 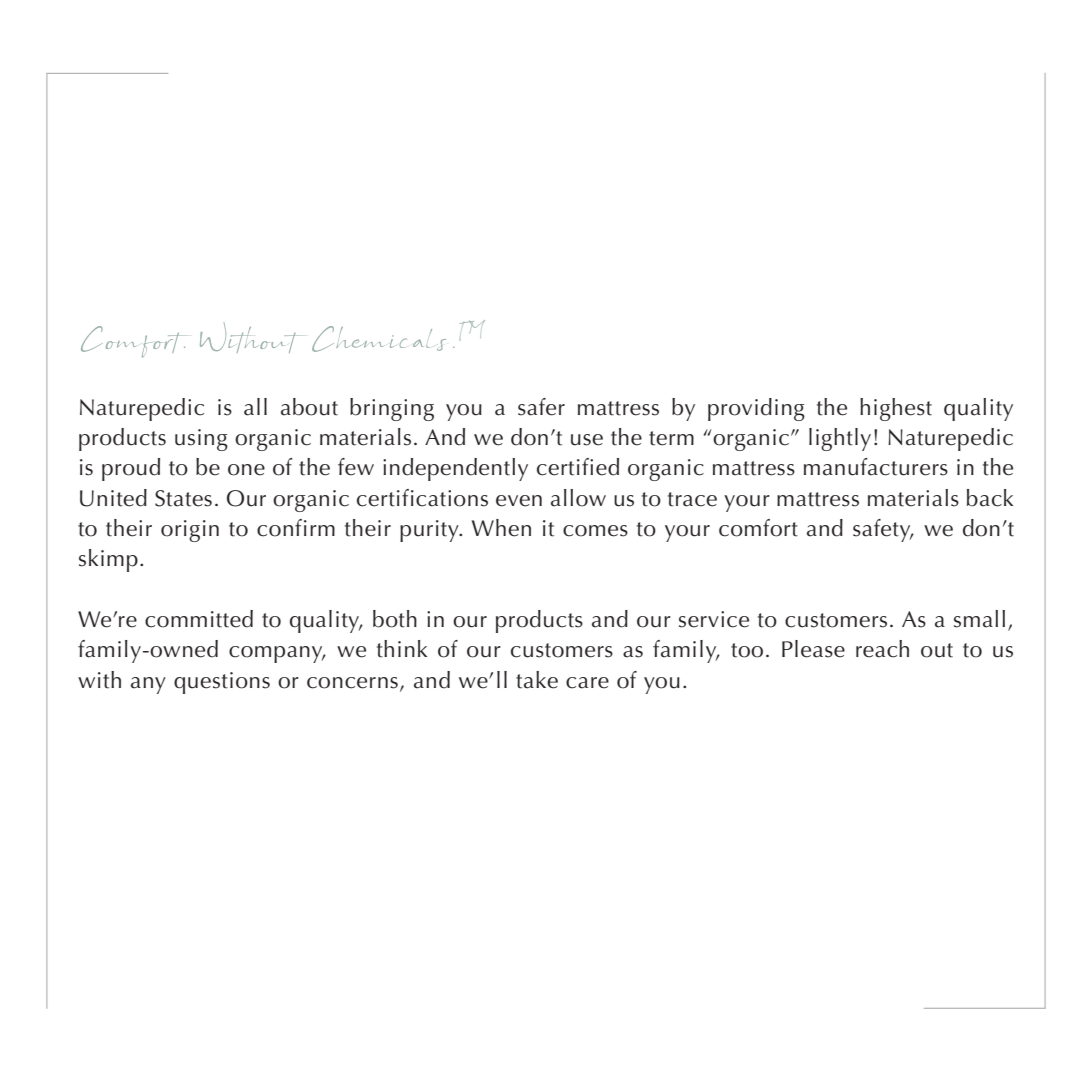 I want to click on questions, so click(x=222, y=683).
